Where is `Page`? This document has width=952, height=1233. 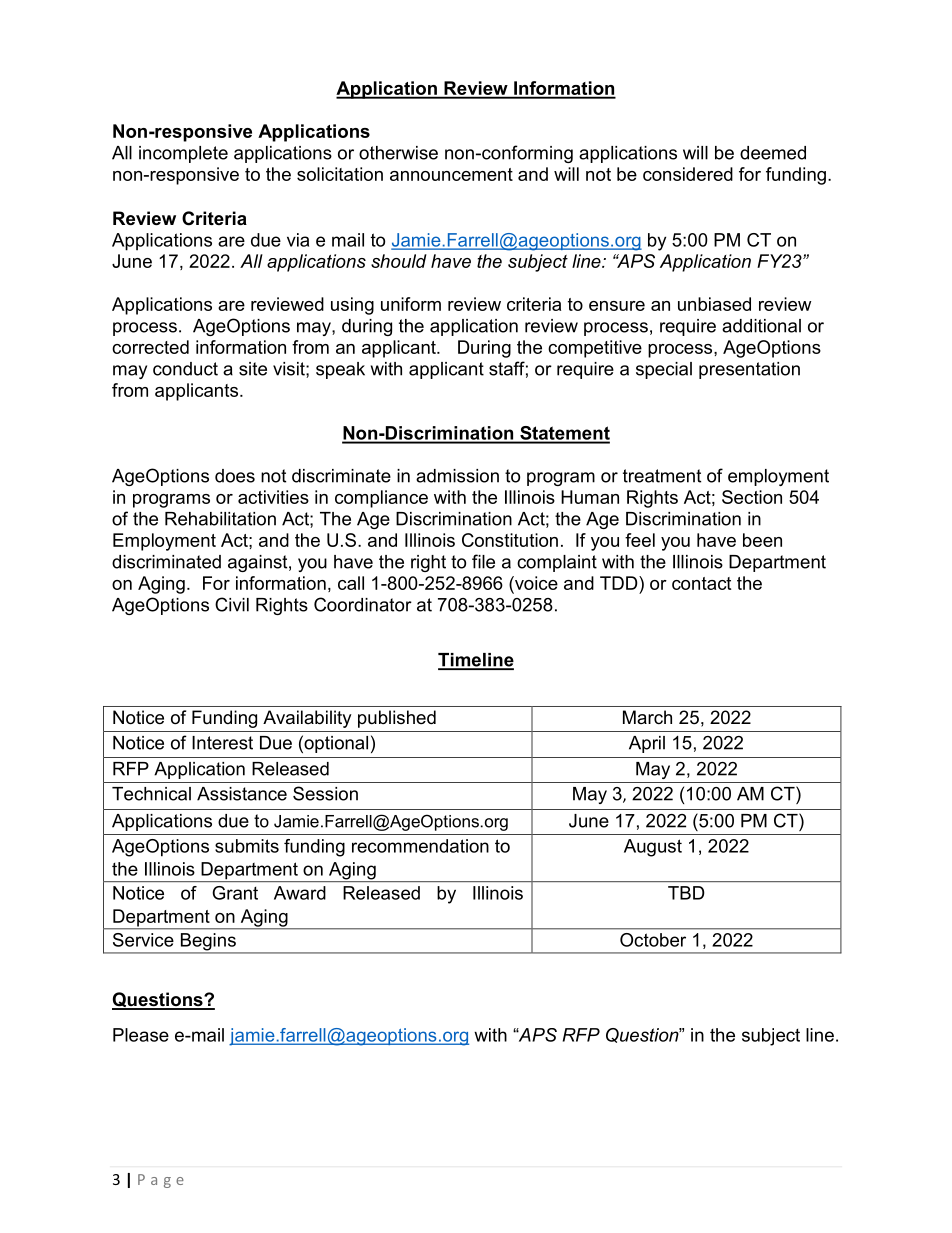 Page is located at coordinates (161, 1181).
